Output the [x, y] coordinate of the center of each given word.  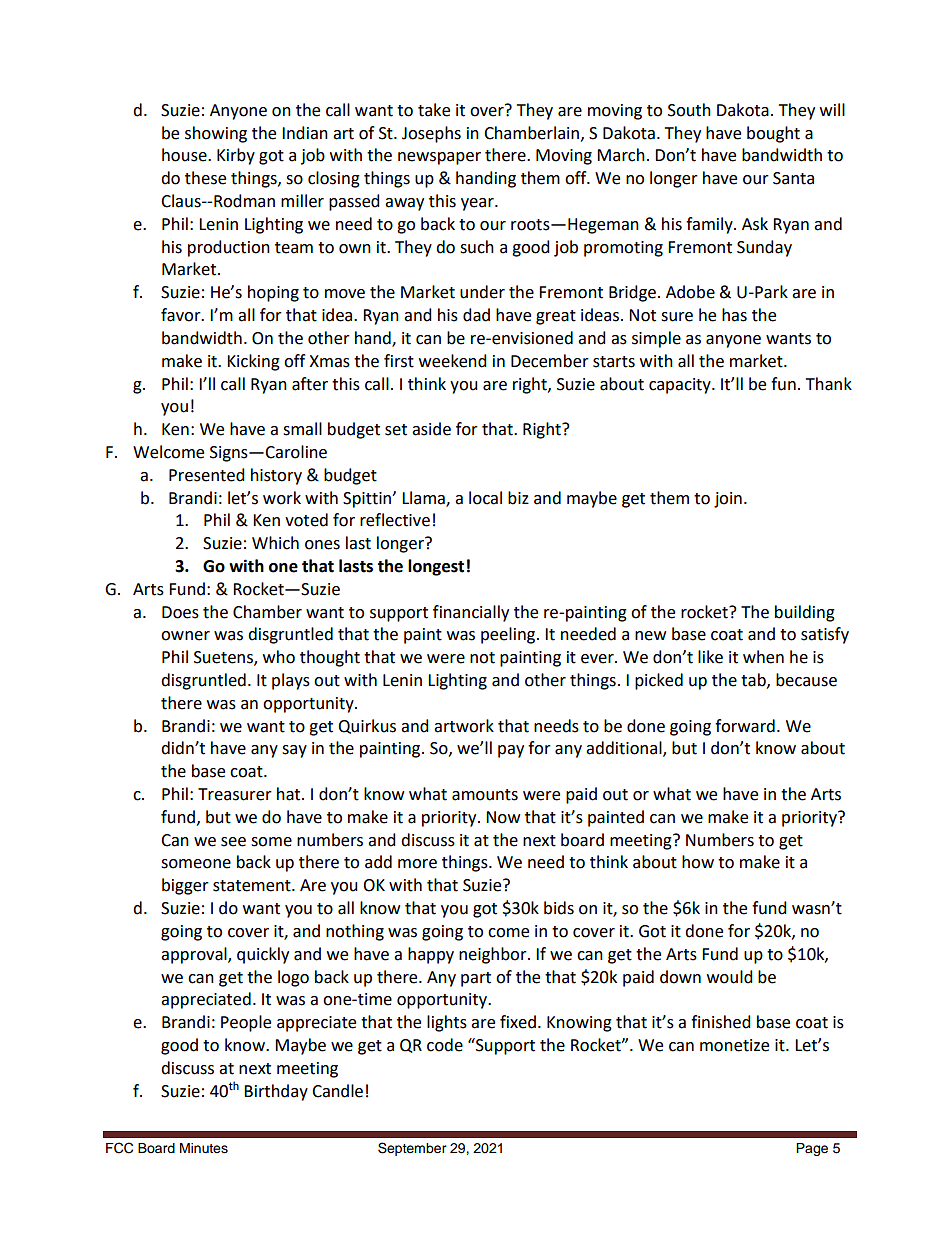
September [412, 1149]
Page [812, 1149]
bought [773, 134]
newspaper [439, 158]
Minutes [204, 1148]
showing [216, 134]
